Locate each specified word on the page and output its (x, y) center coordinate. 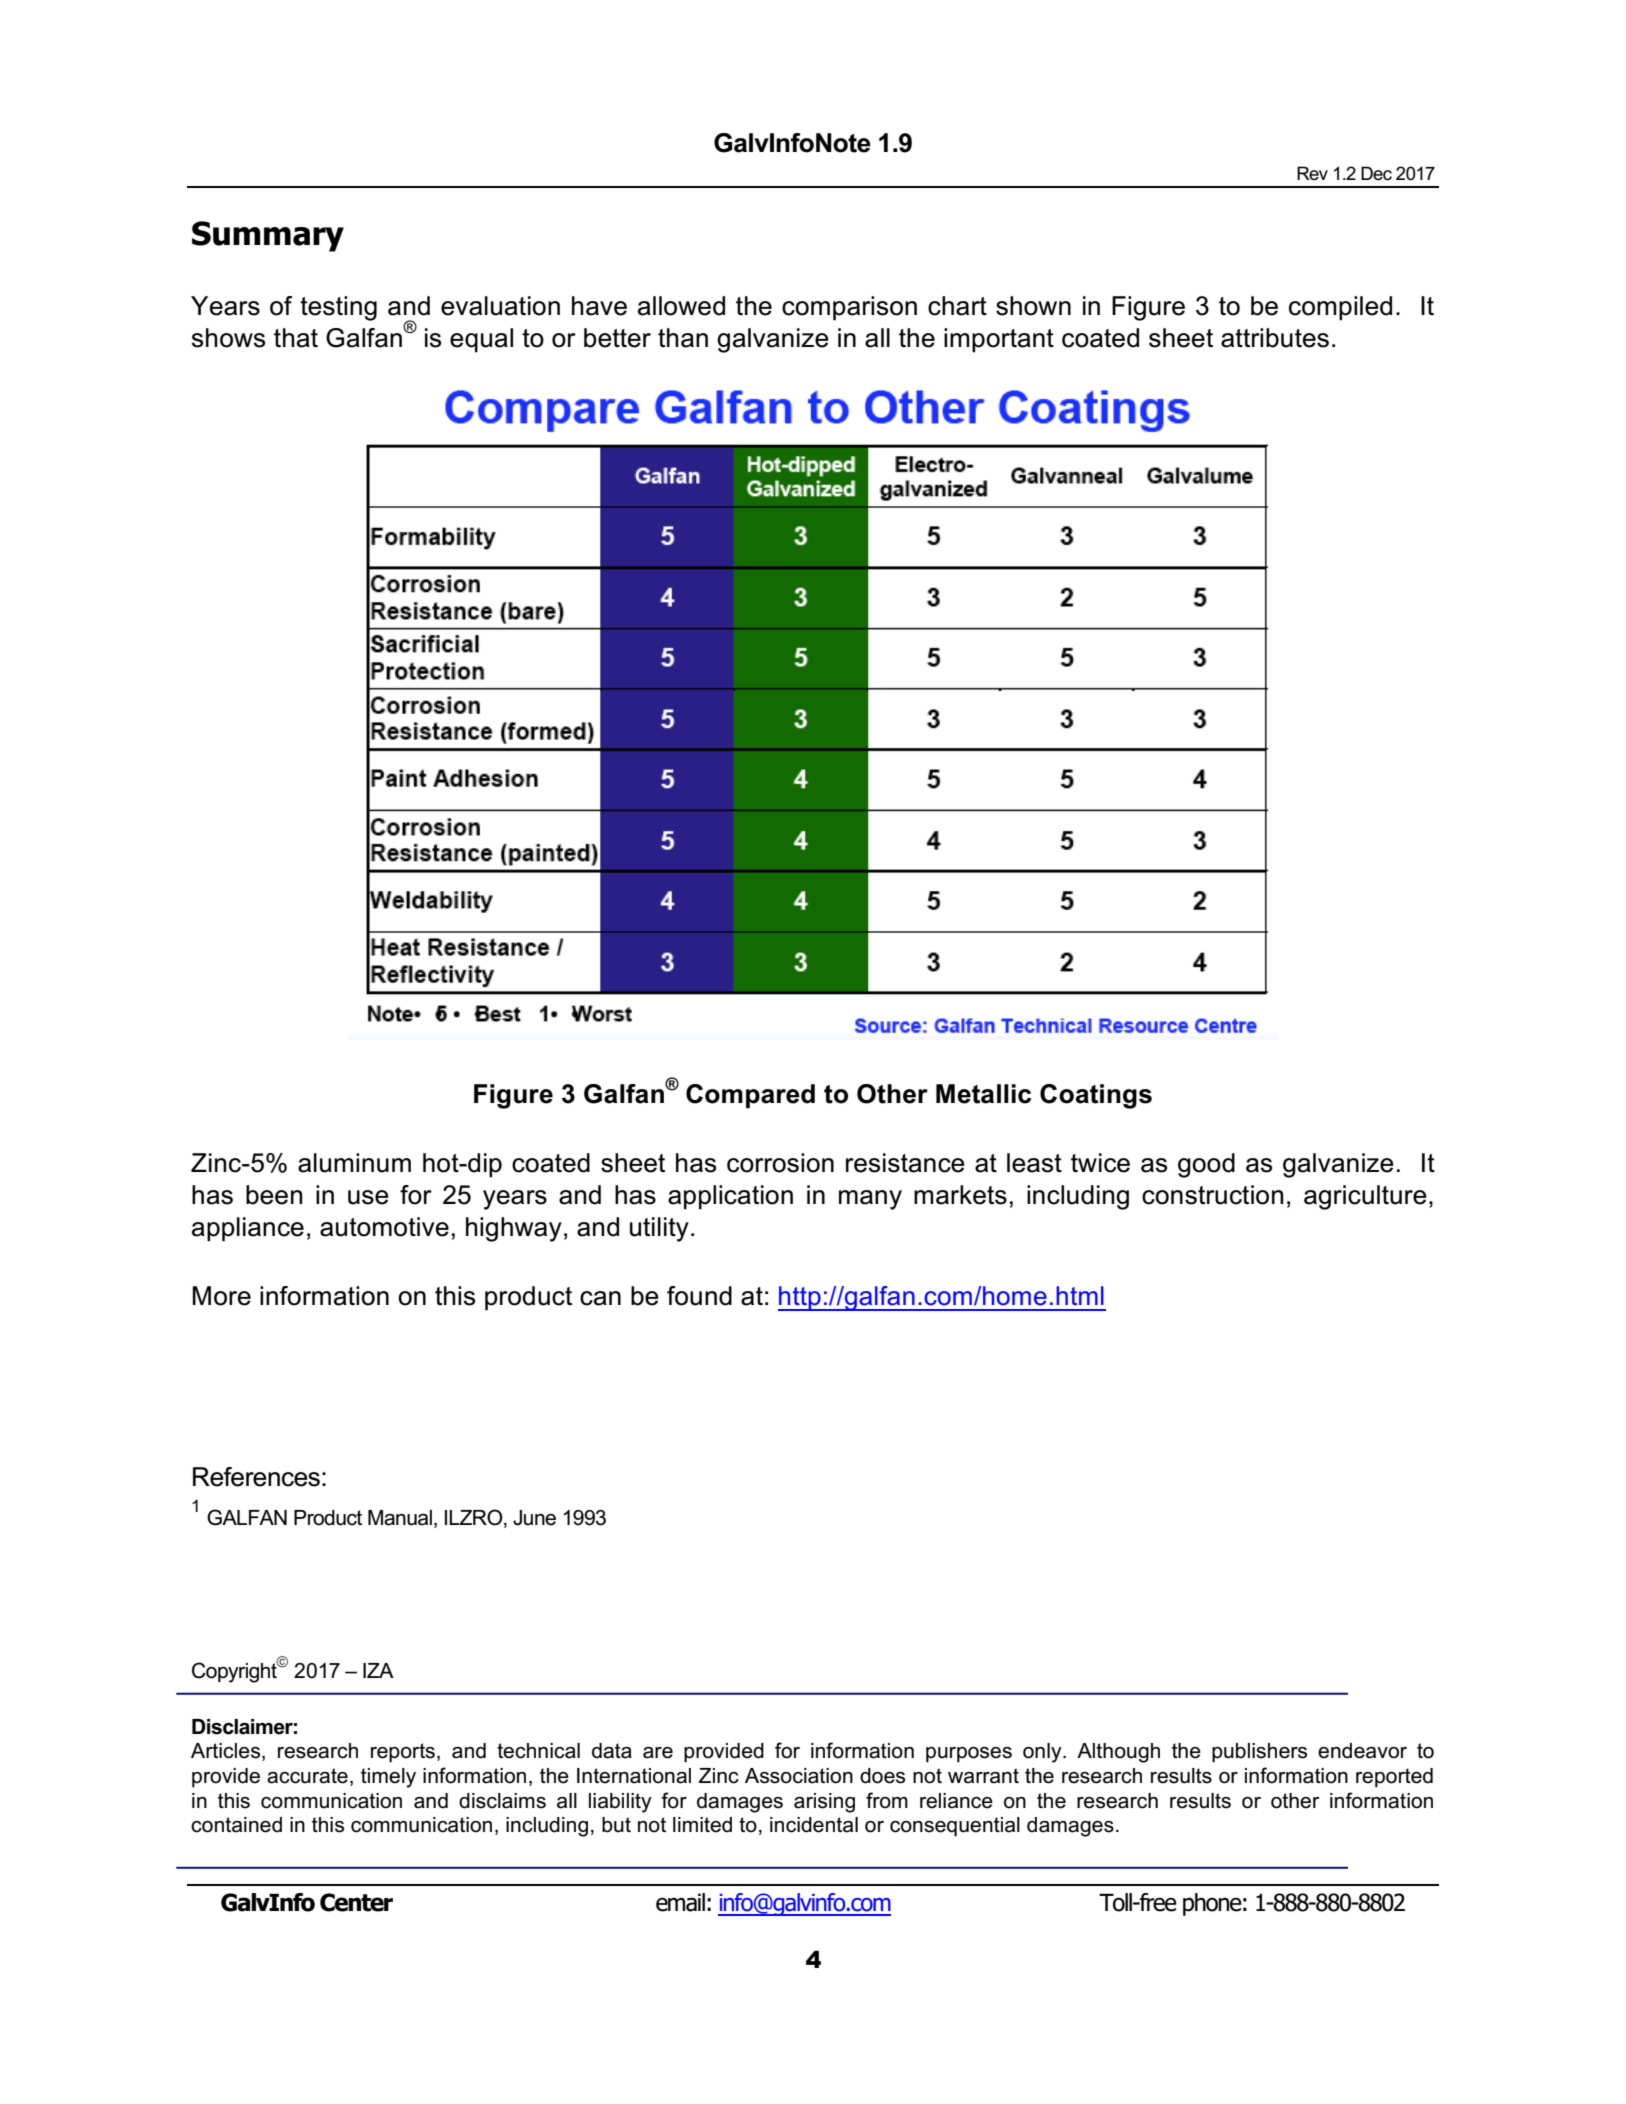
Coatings (1096, 1096)
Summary (268, 236)
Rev (1312, 173)
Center (356, 1902)
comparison (849, 308)
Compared (750, 1096)
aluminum (354, 1163)
